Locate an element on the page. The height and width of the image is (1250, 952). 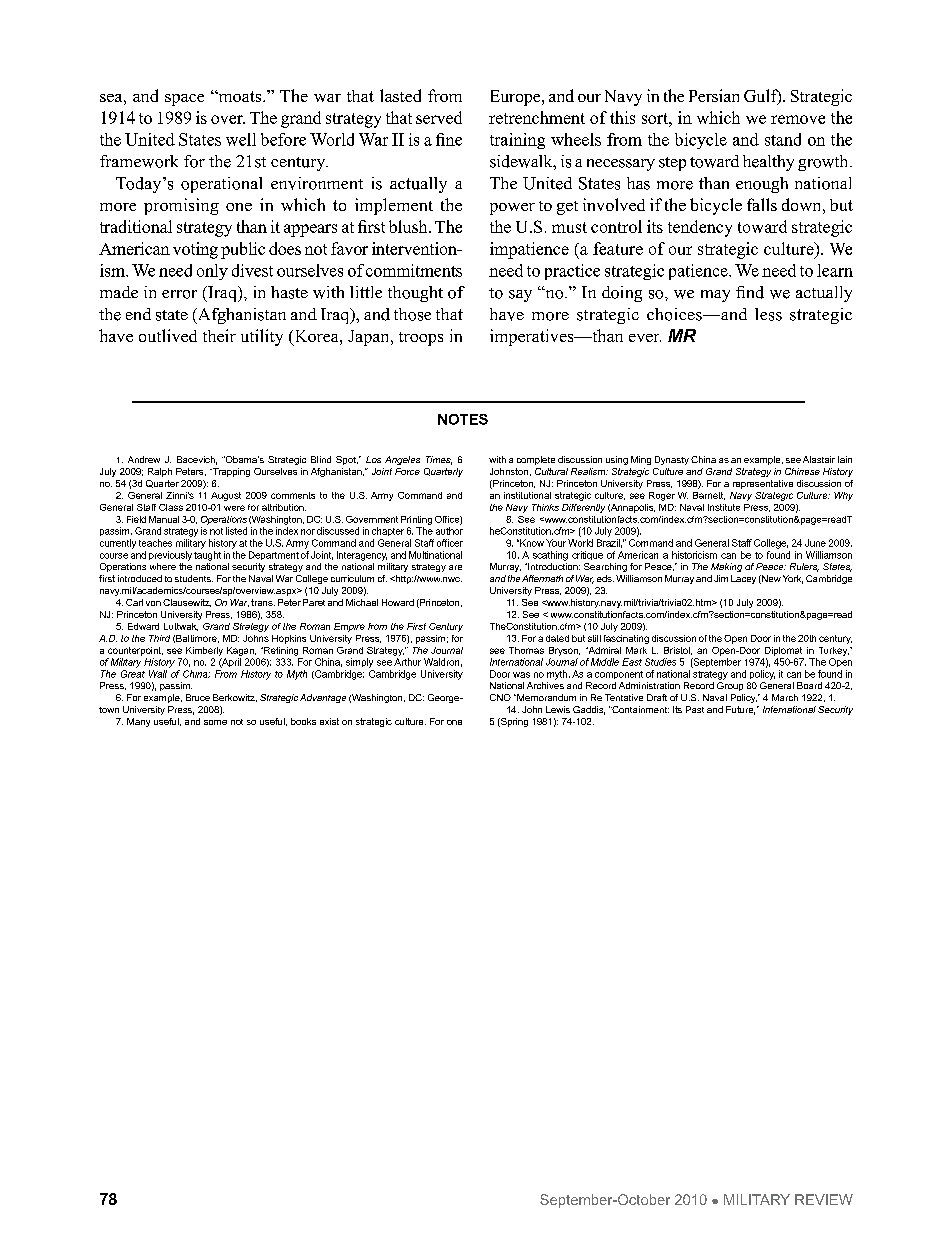
Diplomat is located at coordinates (783, 651).
